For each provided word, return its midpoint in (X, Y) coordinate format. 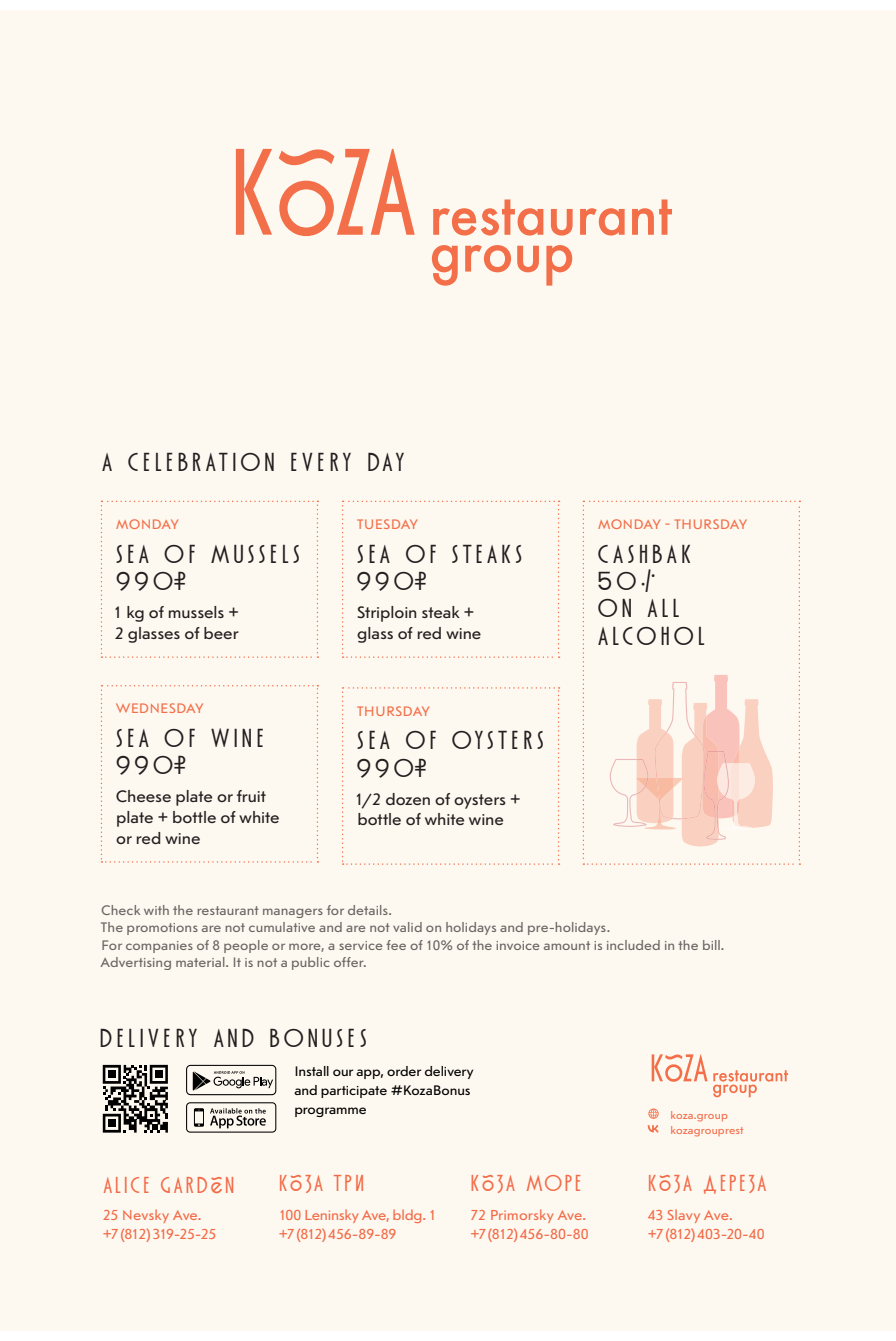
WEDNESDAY (159, 708)
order (404, 1071)
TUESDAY (387, 524)
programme (330, 1112)
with (156, 910)
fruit (251, 796)
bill (712, 945)
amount (567, 945)
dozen (408, 799)
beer (221, 633)
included (633, 945)
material (201, 962)
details (369, 910)
